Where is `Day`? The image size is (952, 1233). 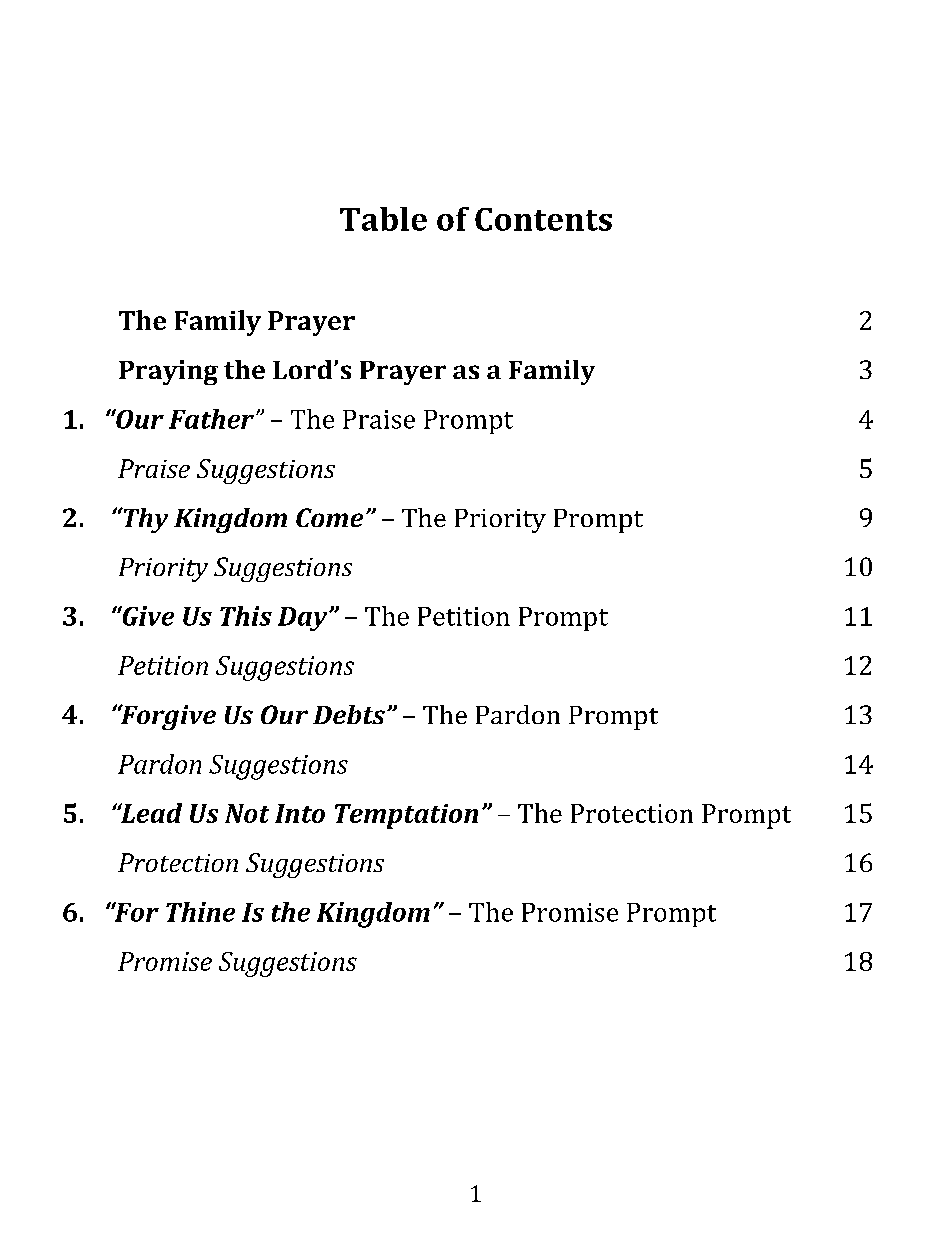
Day is located at coordinates (304, 619).
